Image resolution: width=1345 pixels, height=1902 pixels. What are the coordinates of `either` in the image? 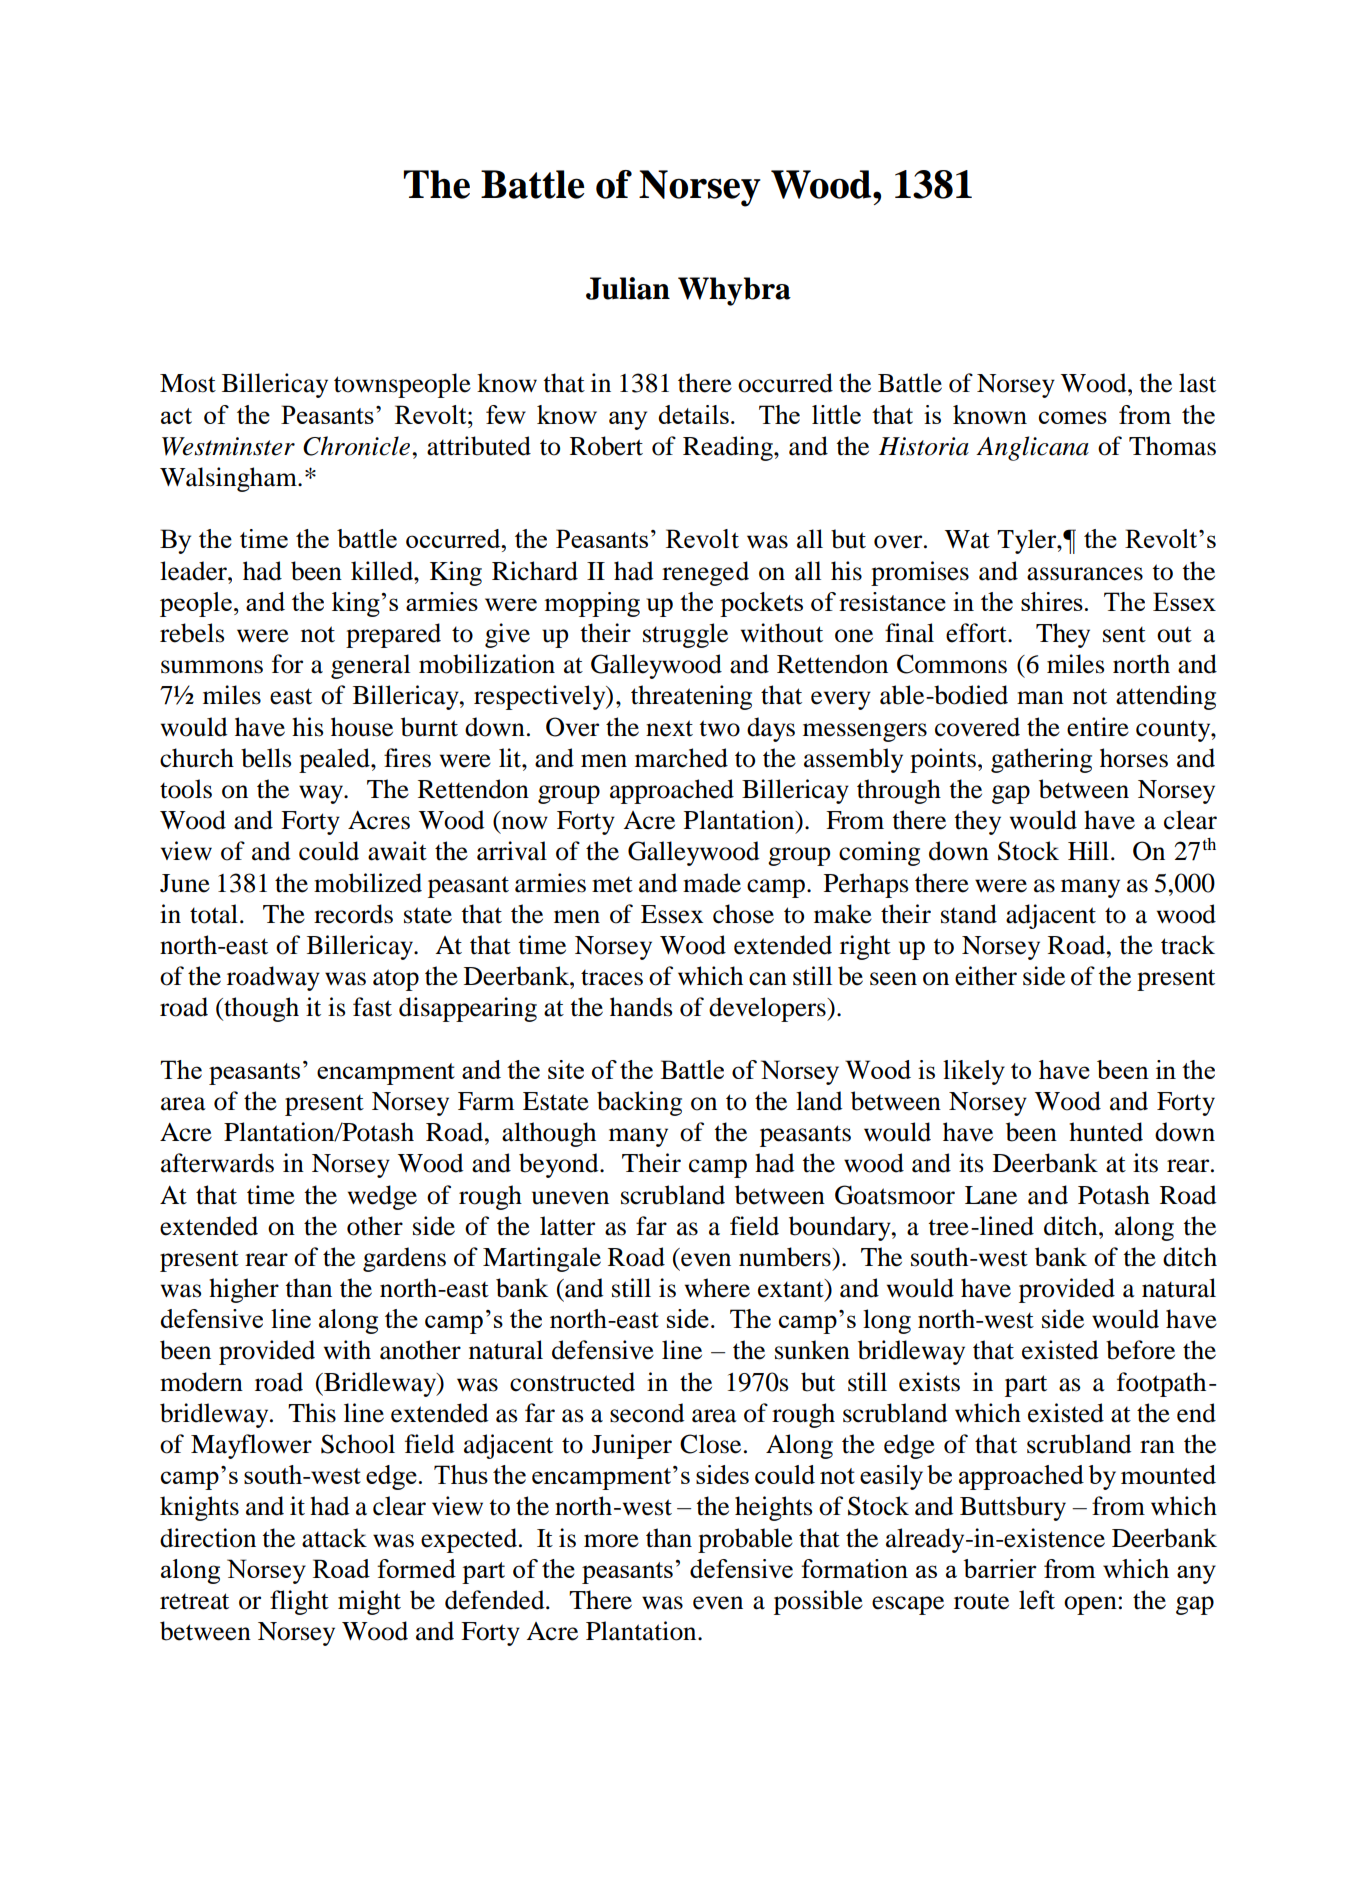 It's located at (986, 976).
